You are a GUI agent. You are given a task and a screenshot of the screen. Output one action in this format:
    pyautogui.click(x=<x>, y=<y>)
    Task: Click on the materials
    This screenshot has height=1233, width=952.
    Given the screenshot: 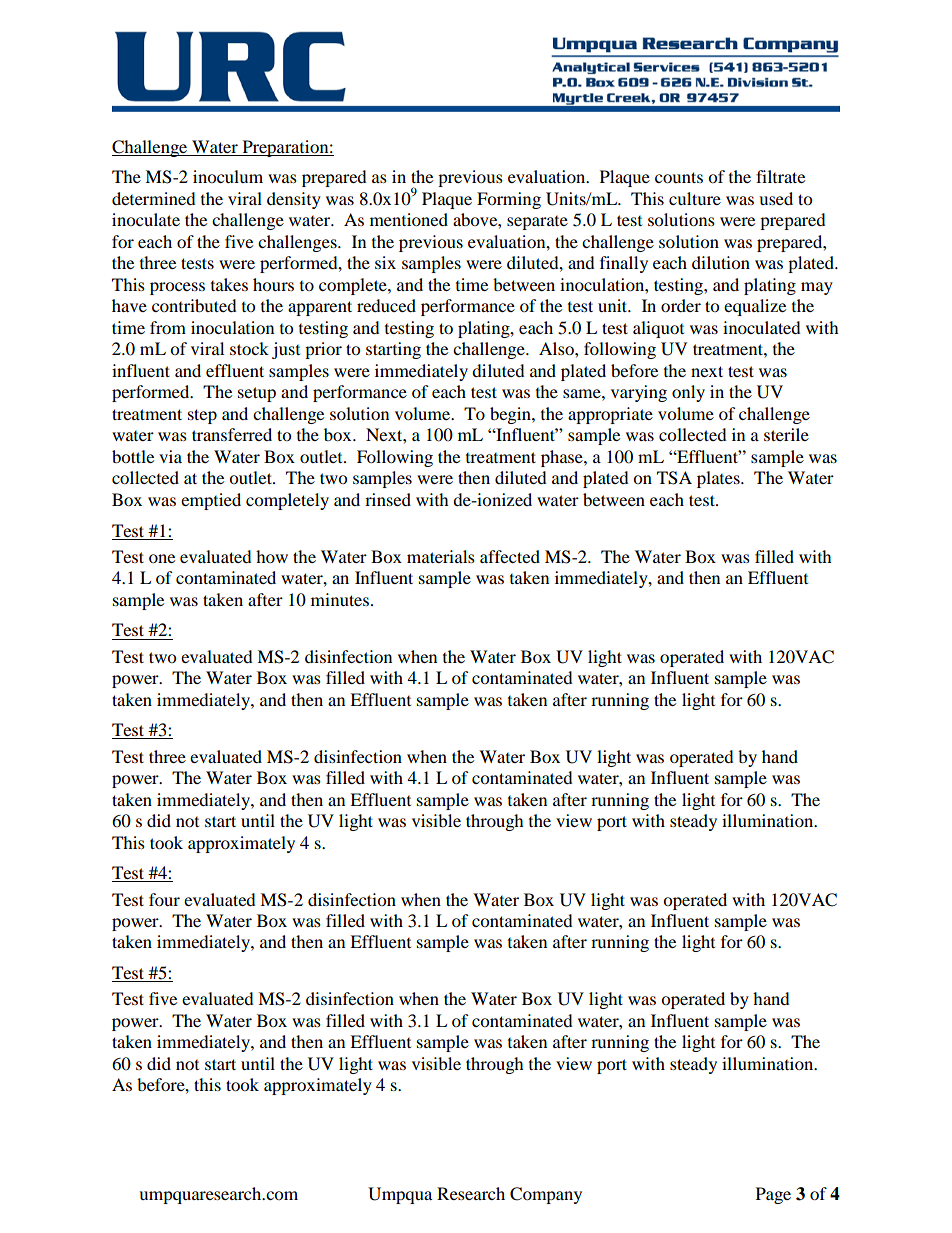 What is the action you would take?
    pyautogui.click(x=441, y=556)
